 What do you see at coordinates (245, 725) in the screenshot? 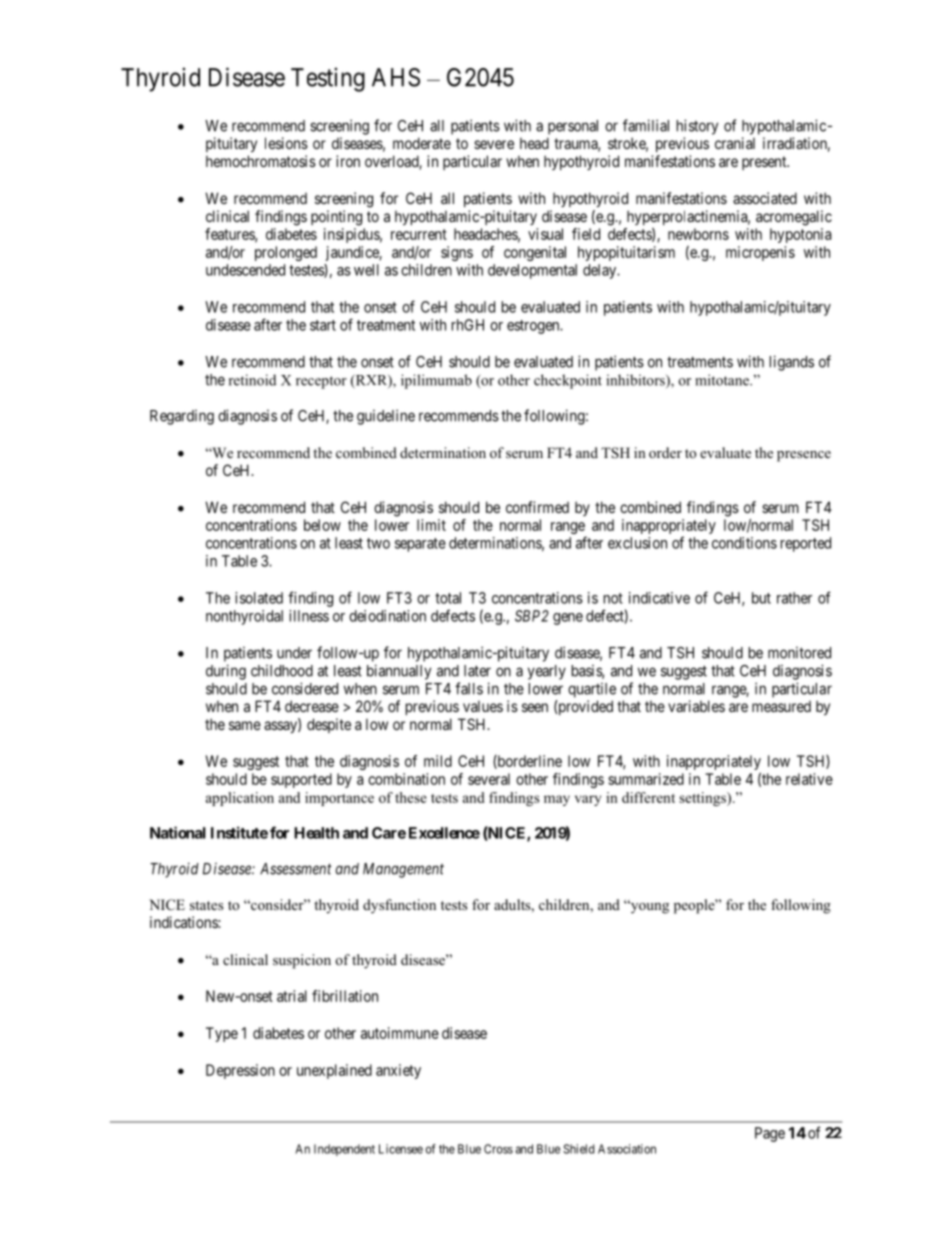
I see `same` at bounding box center [245, 725].
